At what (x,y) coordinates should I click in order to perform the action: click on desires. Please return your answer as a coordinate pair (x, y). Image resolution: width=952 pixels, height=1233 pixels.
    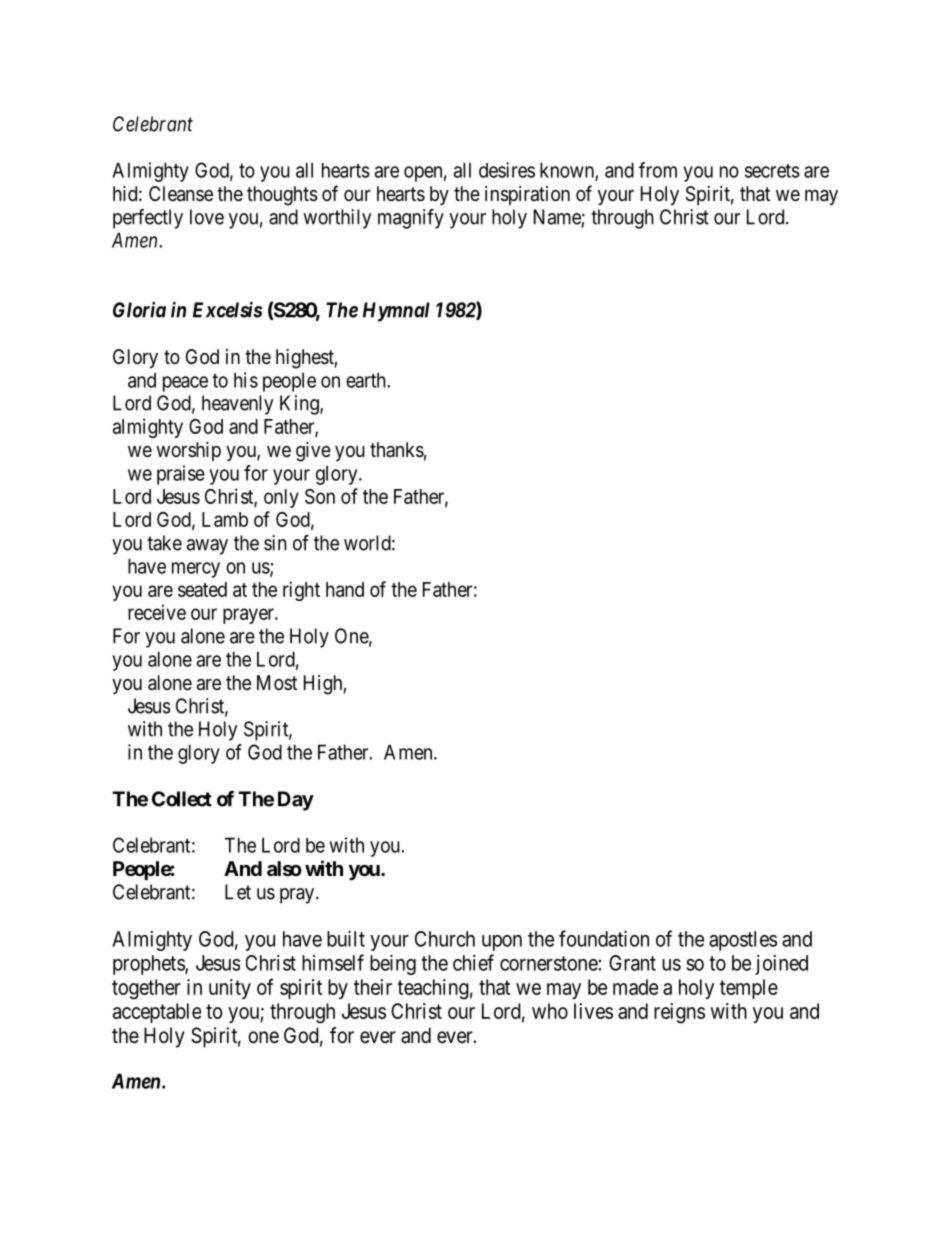
    Looking at the image, I should click on (507, 170).
